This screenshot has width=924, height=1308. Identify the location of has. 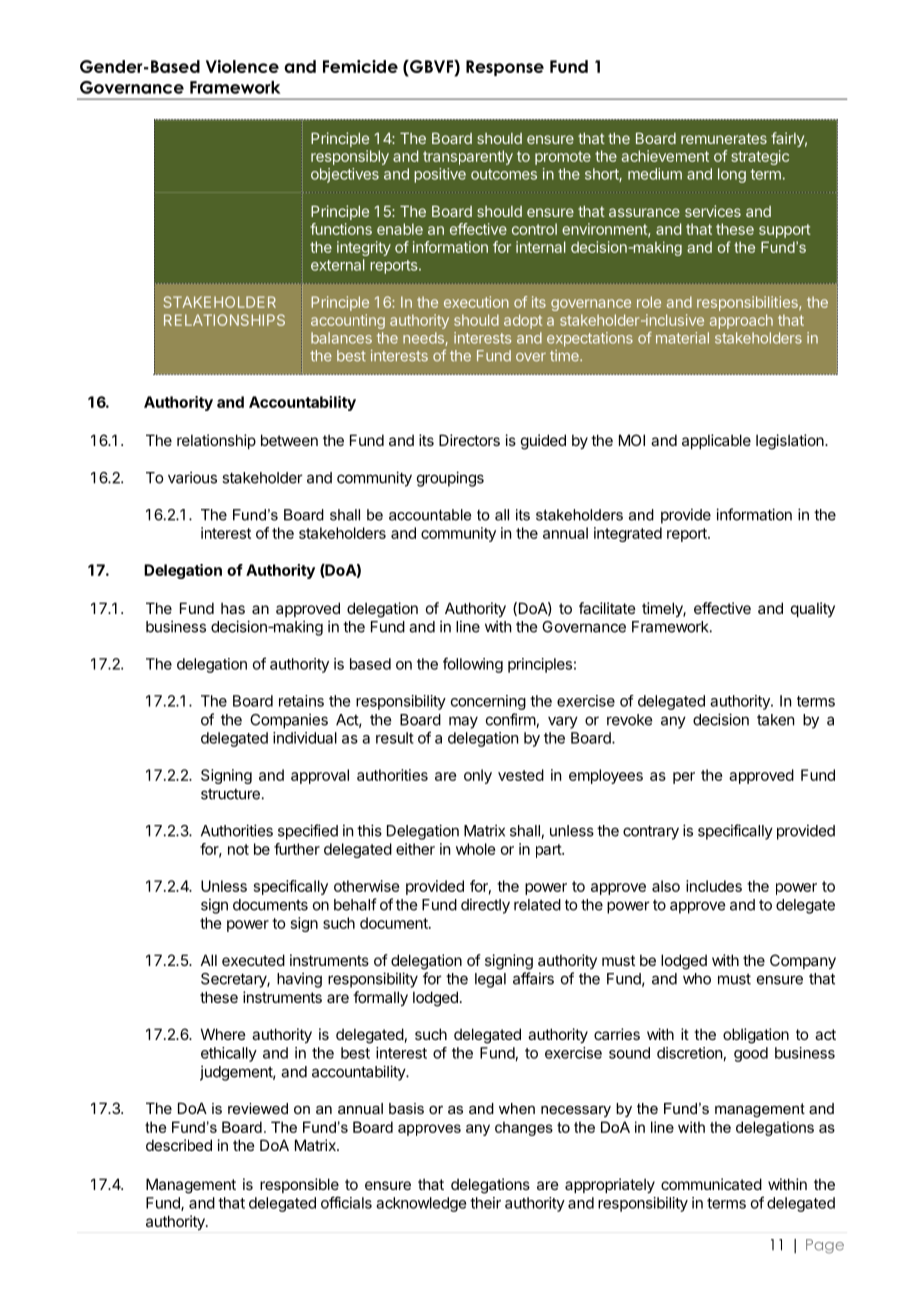
(233, 608).
